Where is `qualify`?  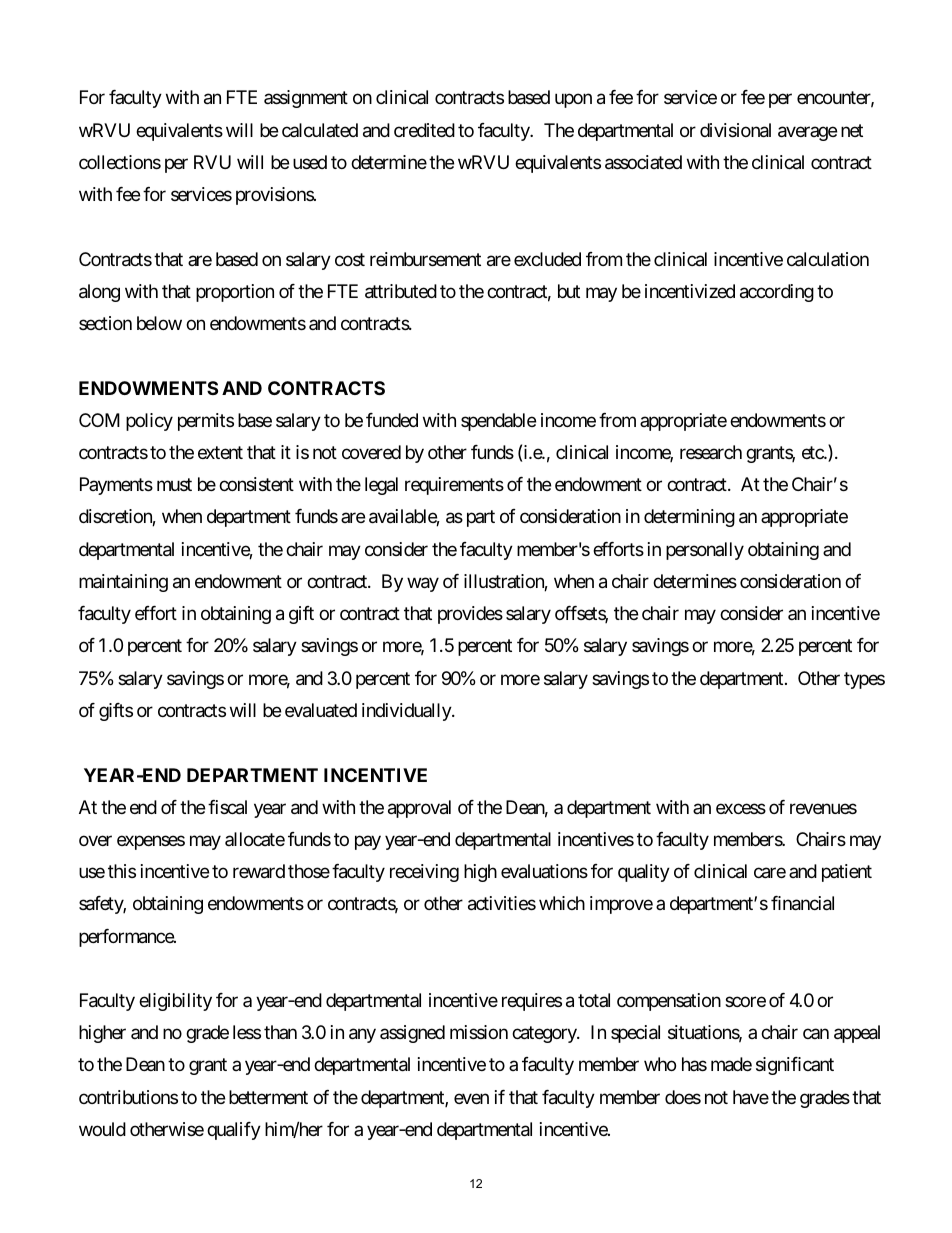
qualify is located at coordinates (234, 1131).
